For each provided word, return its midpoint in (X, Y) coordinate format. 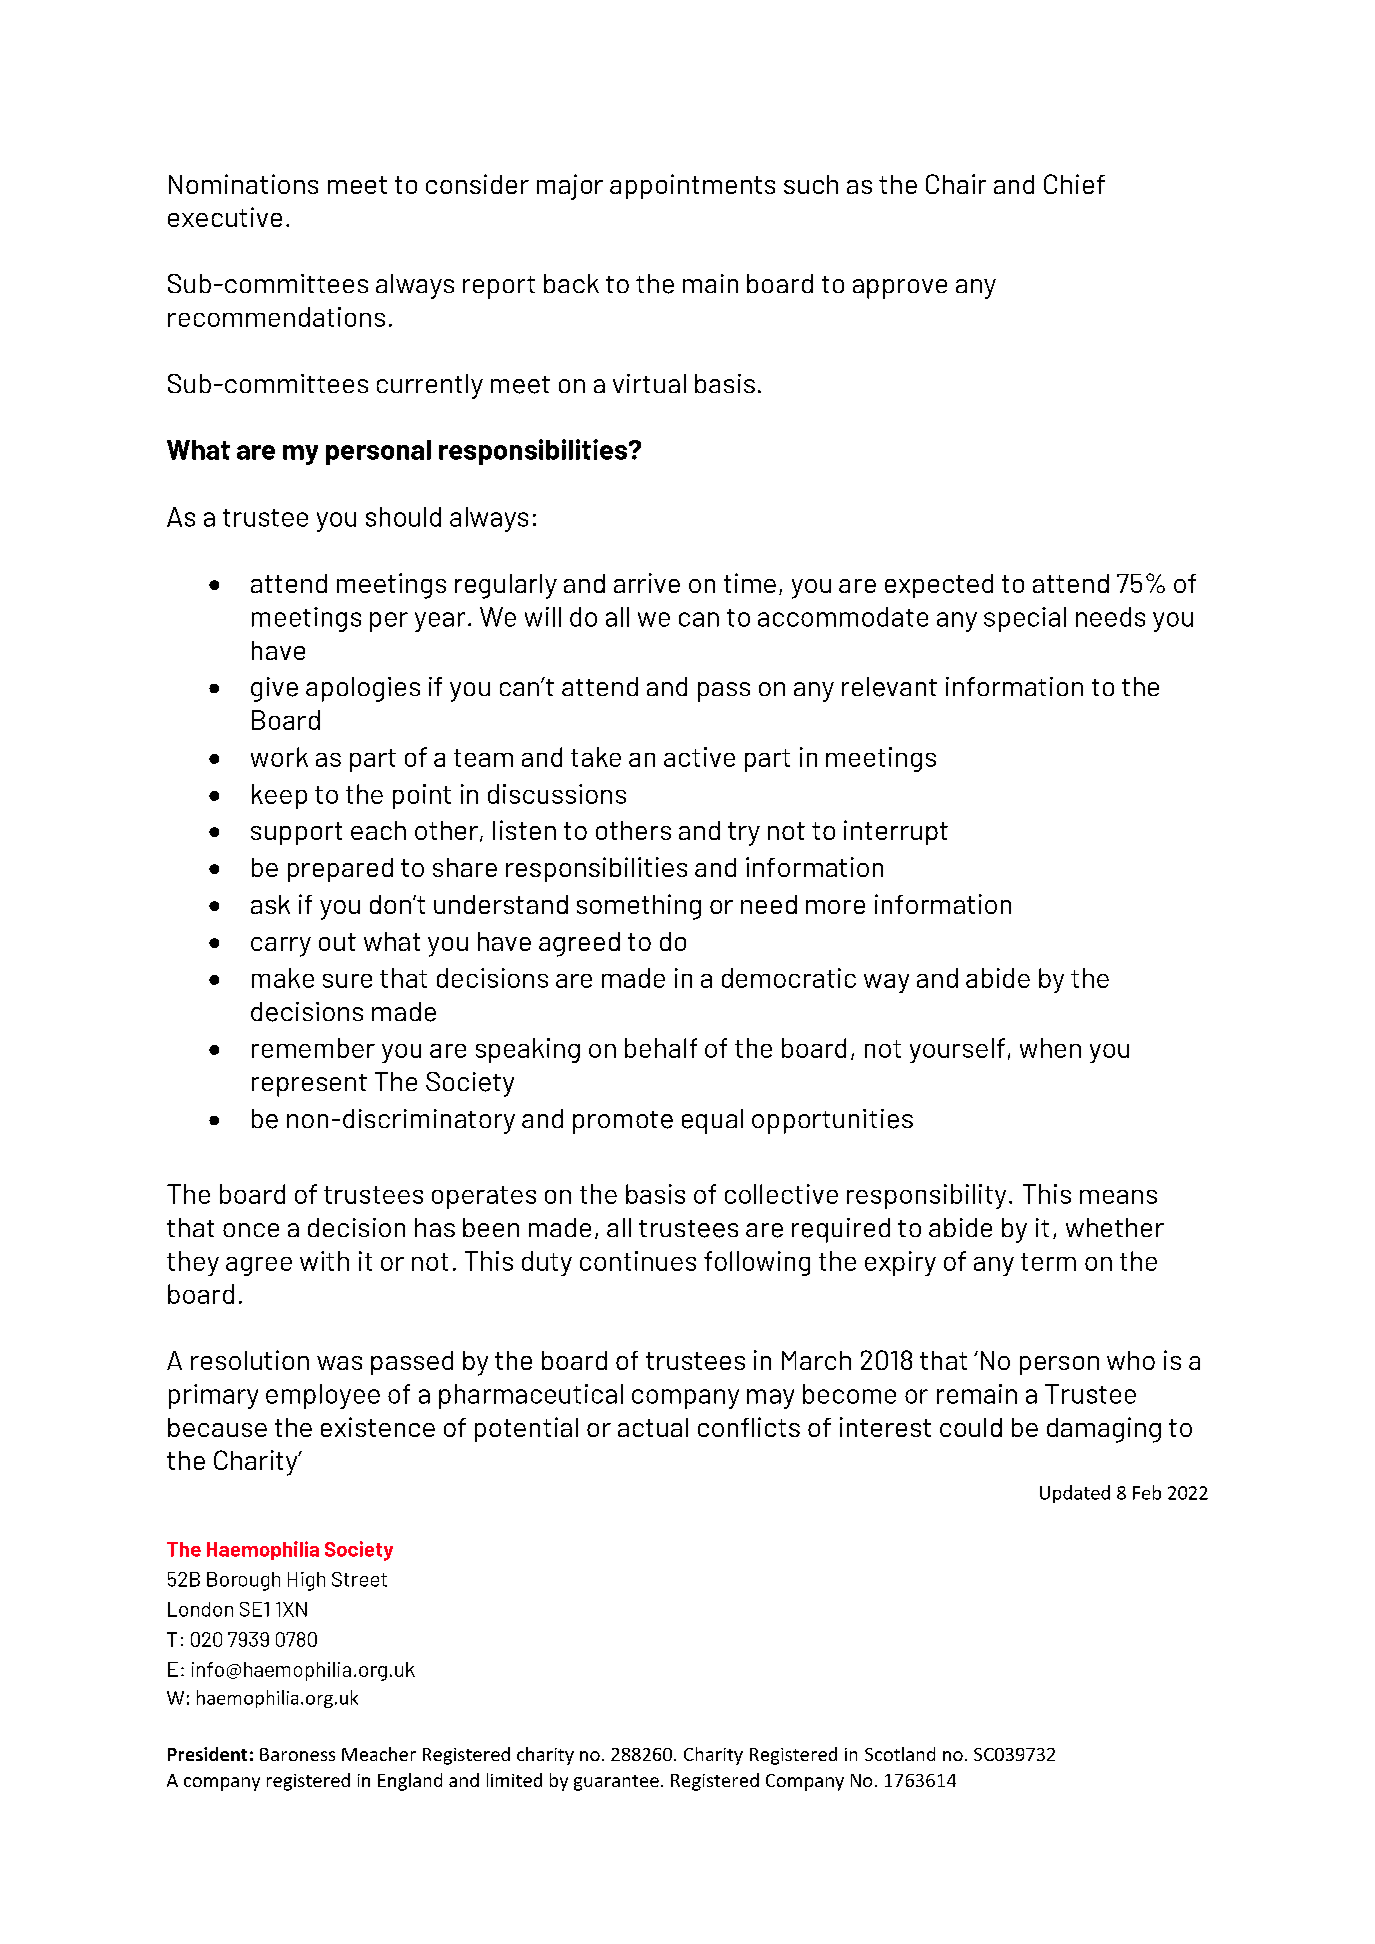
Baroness (297, 1754)
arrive (647, 583)
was (339, 1363)
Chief (1074, 184)
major (570, 187)
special (1025, 619)
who (1131, 1360)
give (274, 689)
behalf (661, 1048)
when (1050, 1048)
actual (653, 1427)
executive (225, 217)
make (283, 978)
